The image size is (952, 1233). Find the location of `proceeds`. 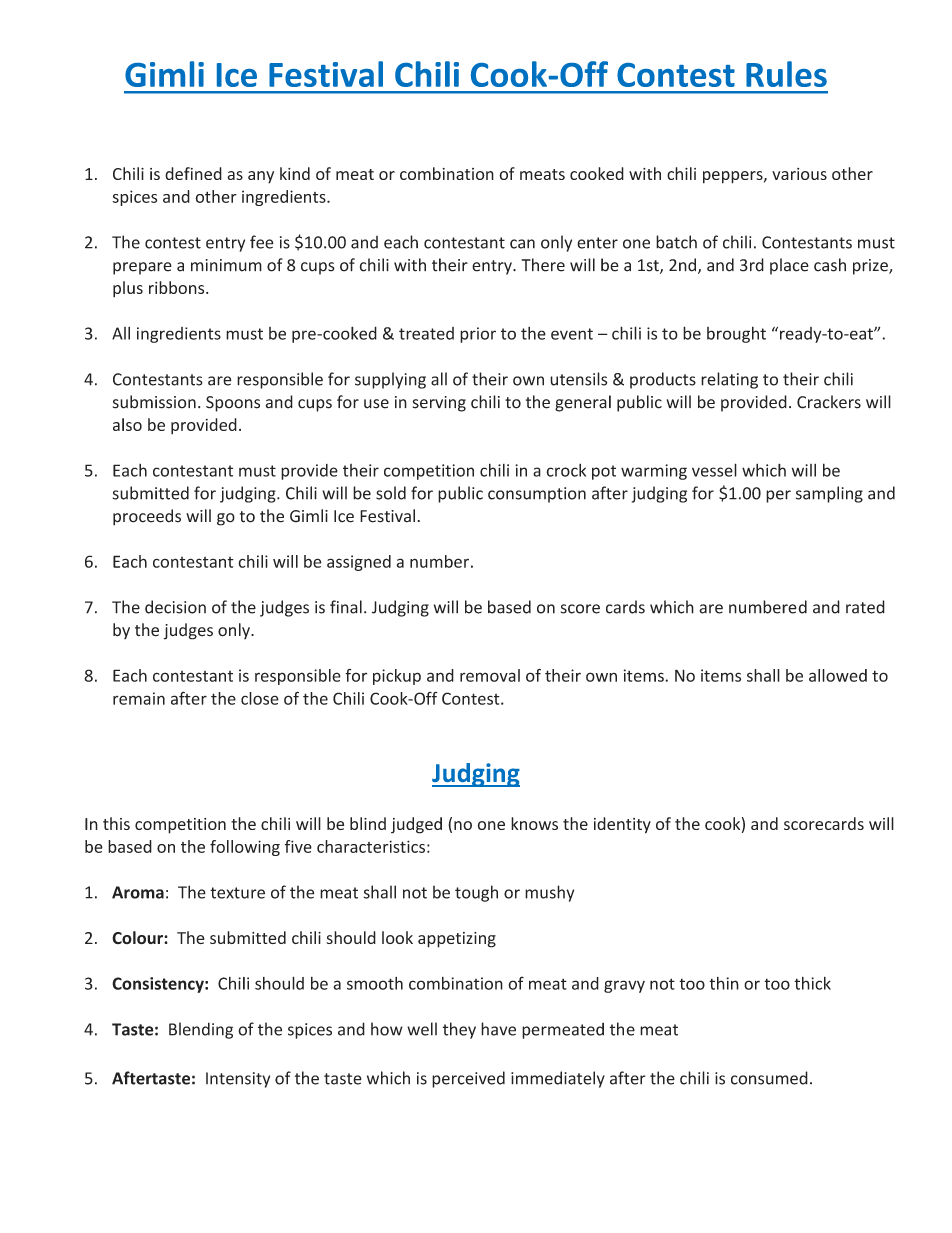

proceeds is located at coordinates (147, 517).
